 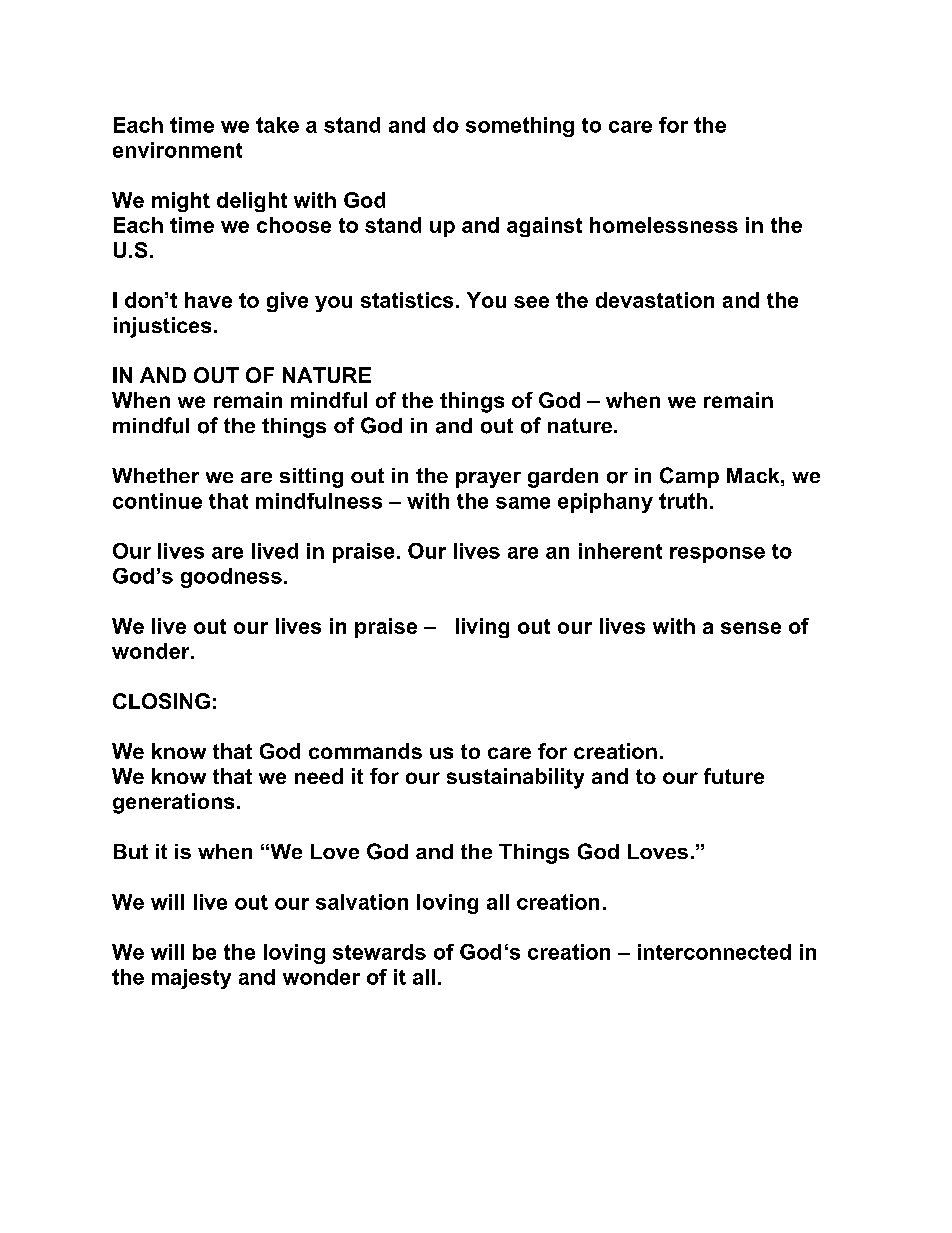 What do you see at coordinates (717, 555) in the screenshot?
I see `response` at bounding box center [717, 555].
